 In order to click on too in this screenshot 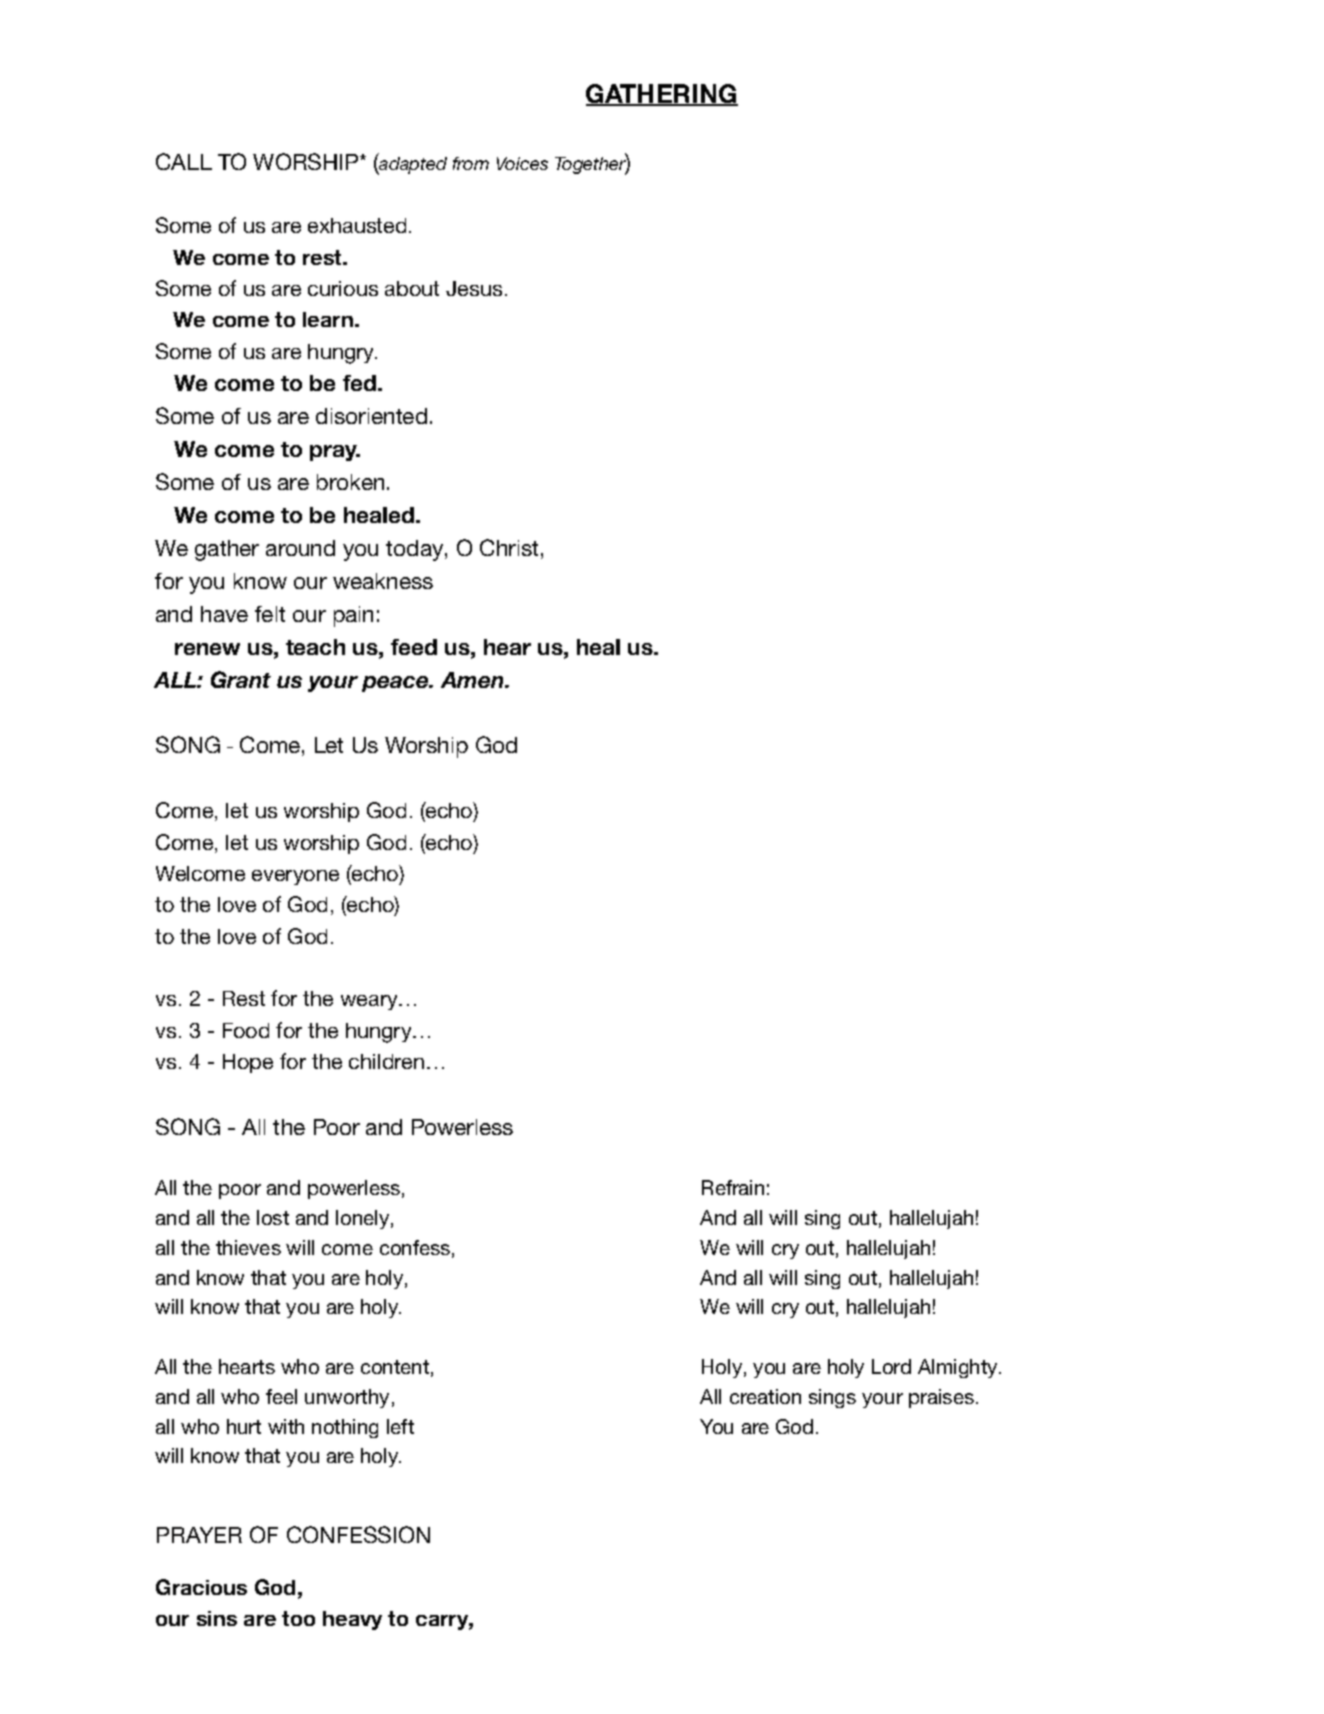, I will do `click(298, 1618)`.
